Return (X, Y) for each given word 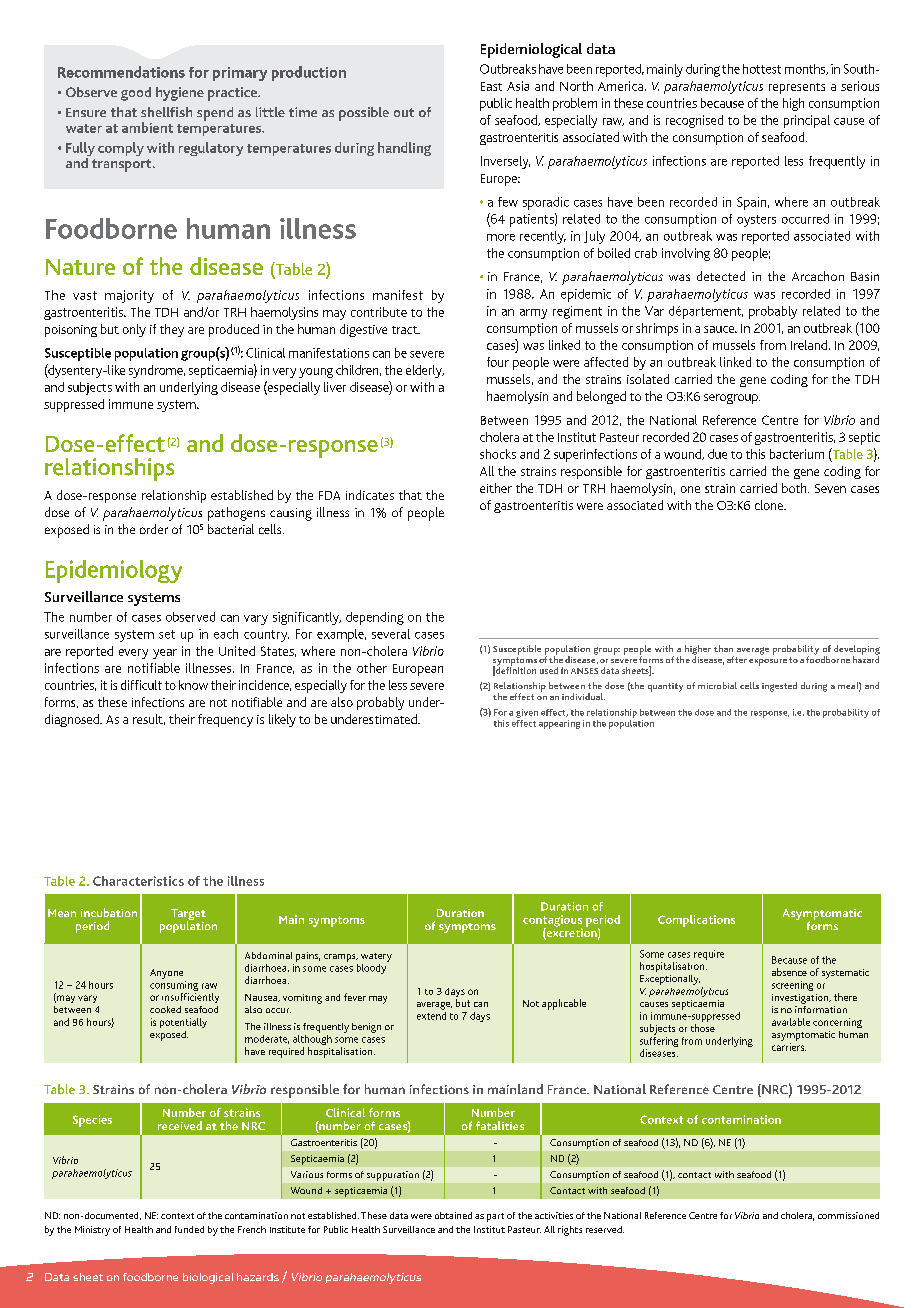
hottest (762, 69)
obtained (453, 1215)
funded (189, 1229)
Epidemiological (531, 50)
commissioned (848, 1215)
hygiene (180, 94)
